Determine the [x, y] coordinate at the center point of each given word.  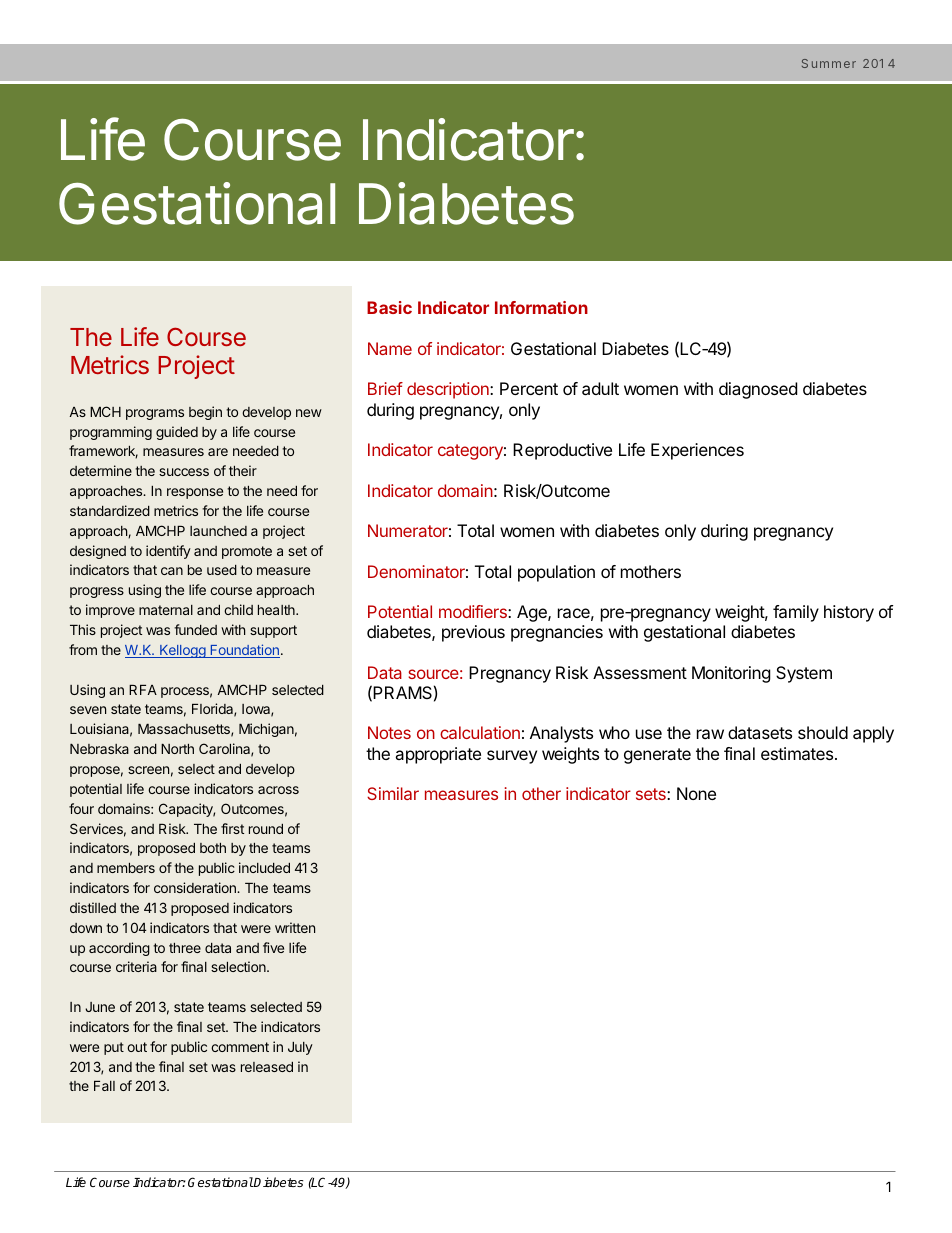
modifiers [474, 611]
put [114, 1048]
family [796, 613]
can [172, 571]
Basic [389, 307]
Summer [829, 63]
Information [541, 307]
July [300, 1048]
